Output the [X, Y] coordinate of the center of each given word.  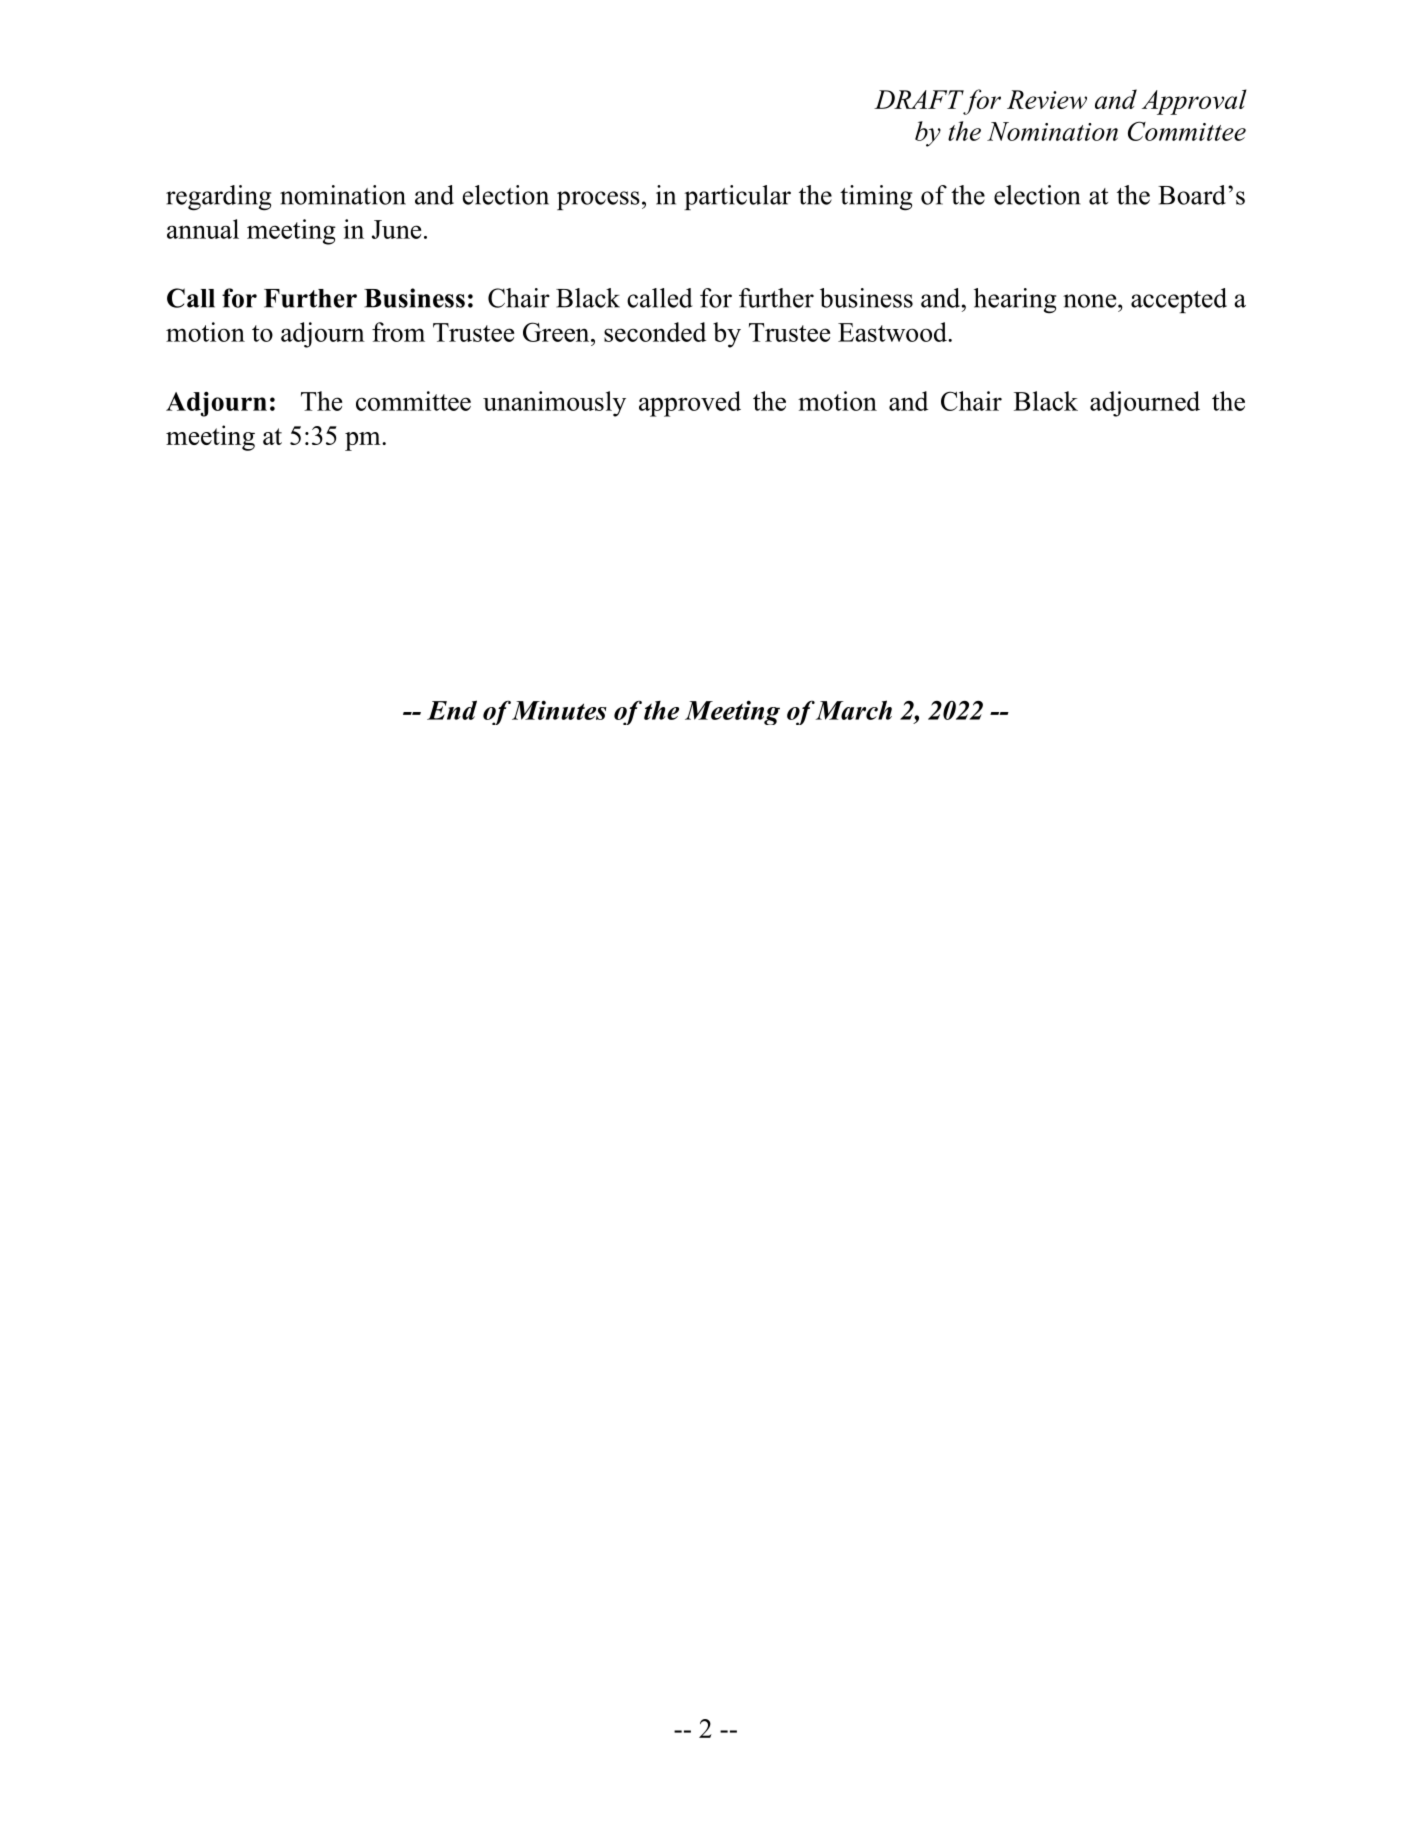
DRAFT [919, 99]
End [452, 710]
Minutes [559, 710]
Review [1047, 99]
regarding [218, 198]
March [854, 710]
